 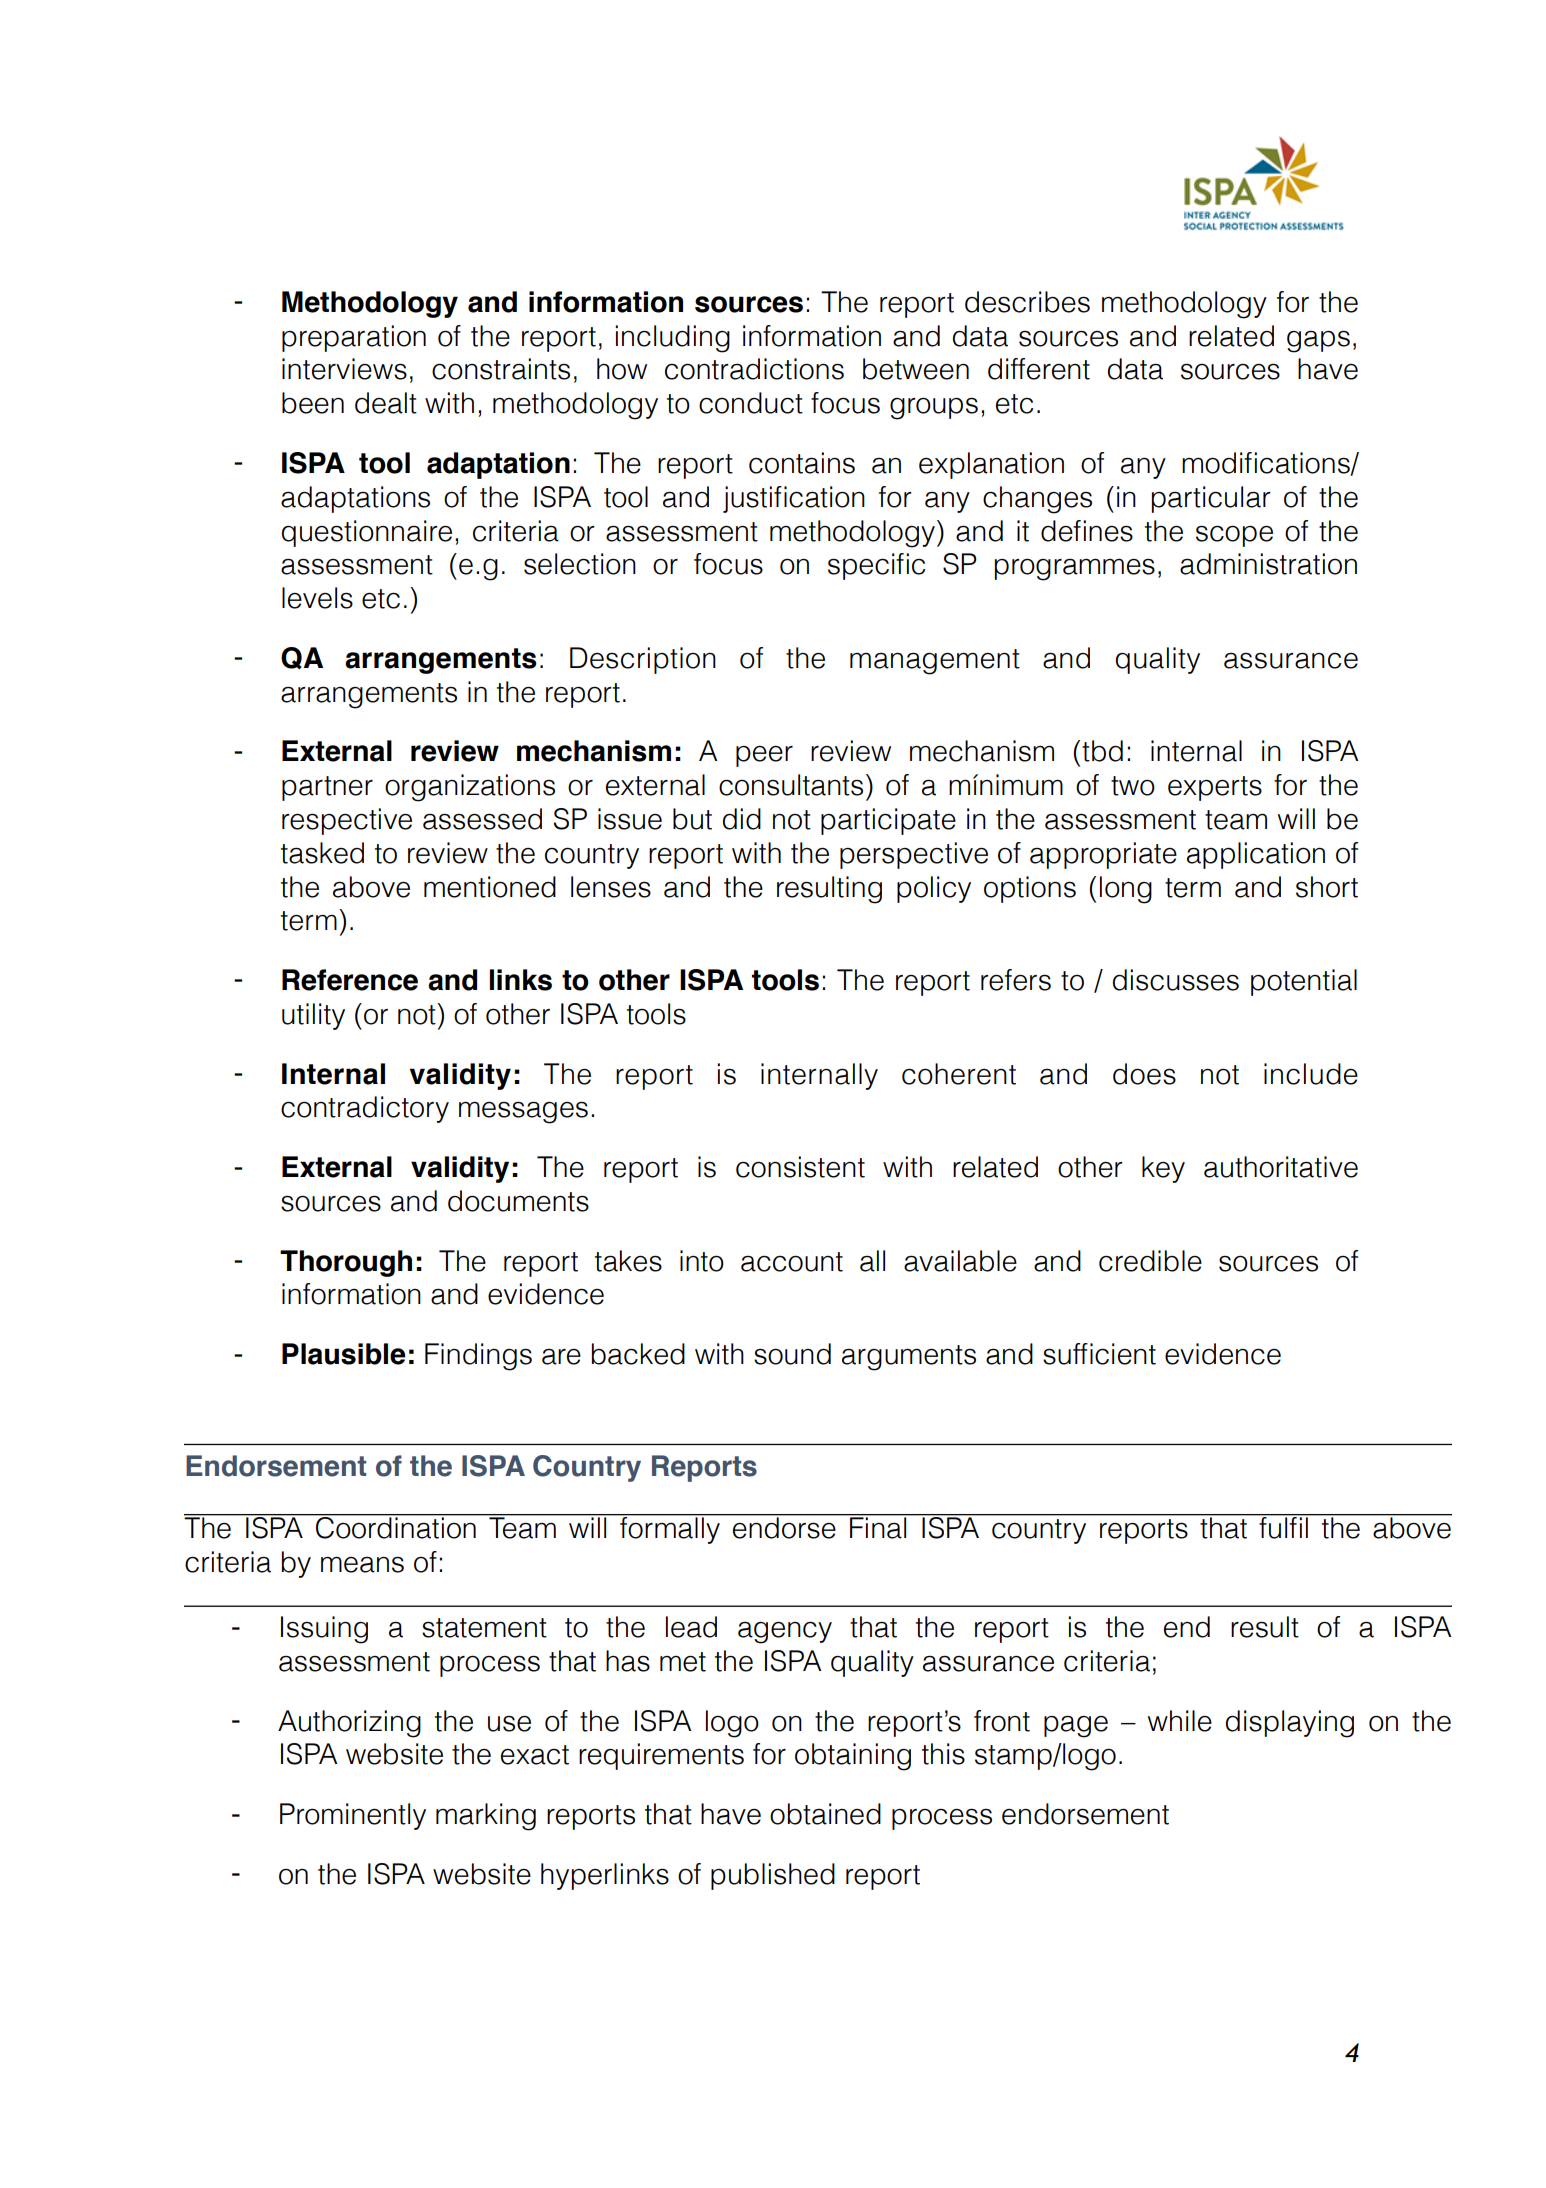 I want to click on Final, so click(x=878, y=1527).
